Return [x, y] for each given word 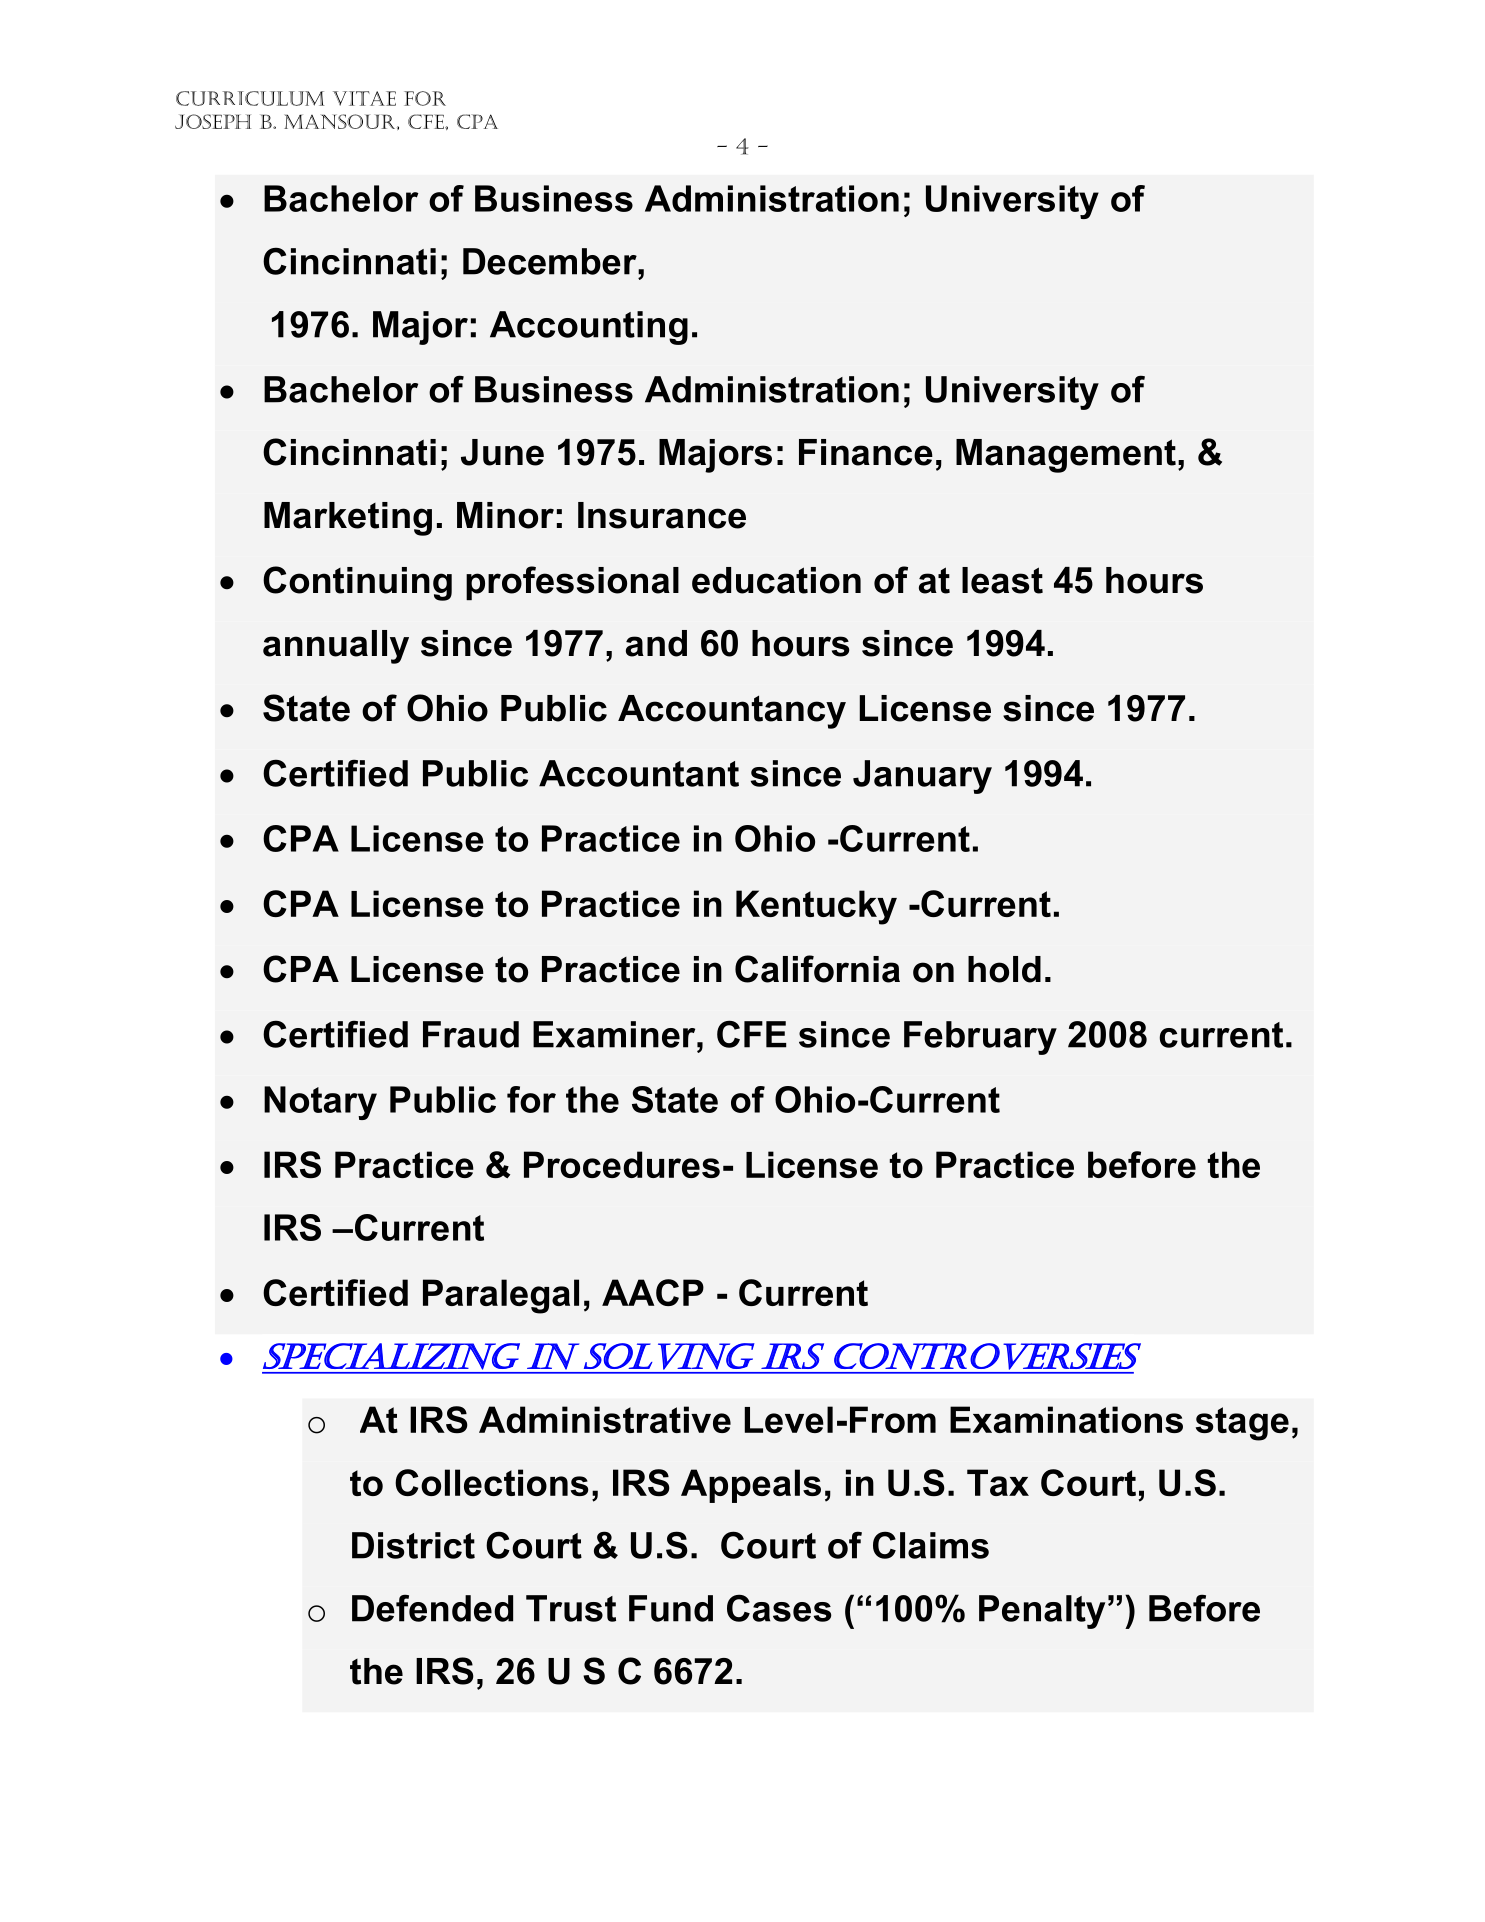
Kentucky [816, 907]
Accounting [589, 328]
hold [1004, 969]
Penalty [1042, 1612]
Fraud [471, 1034]
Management [1066, 456]
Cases [779, 1608]
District [413, 1545]
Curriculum [250, 98]
